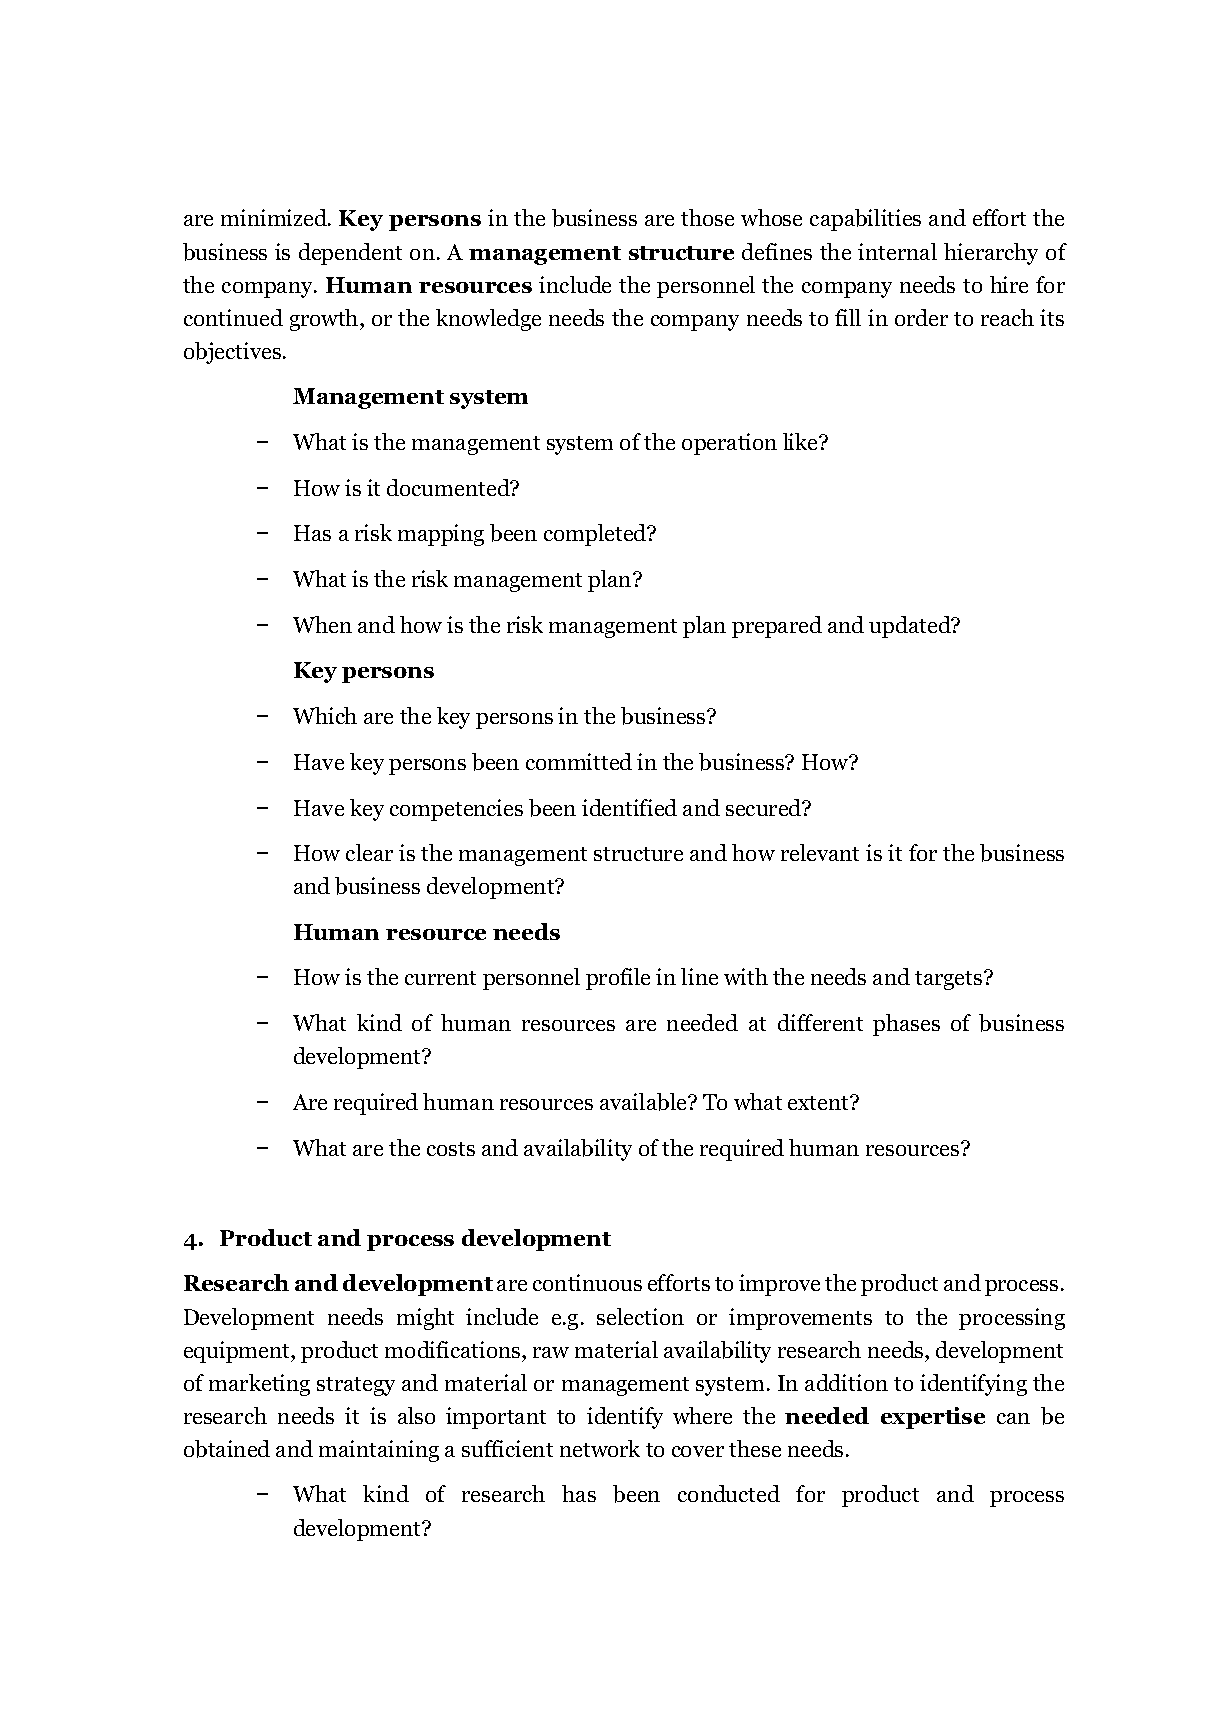 This screenshot has height=1714, width=1211. Describe the element at coordinates (350, 254) in the screenshot. I see `dependent` at that location.
